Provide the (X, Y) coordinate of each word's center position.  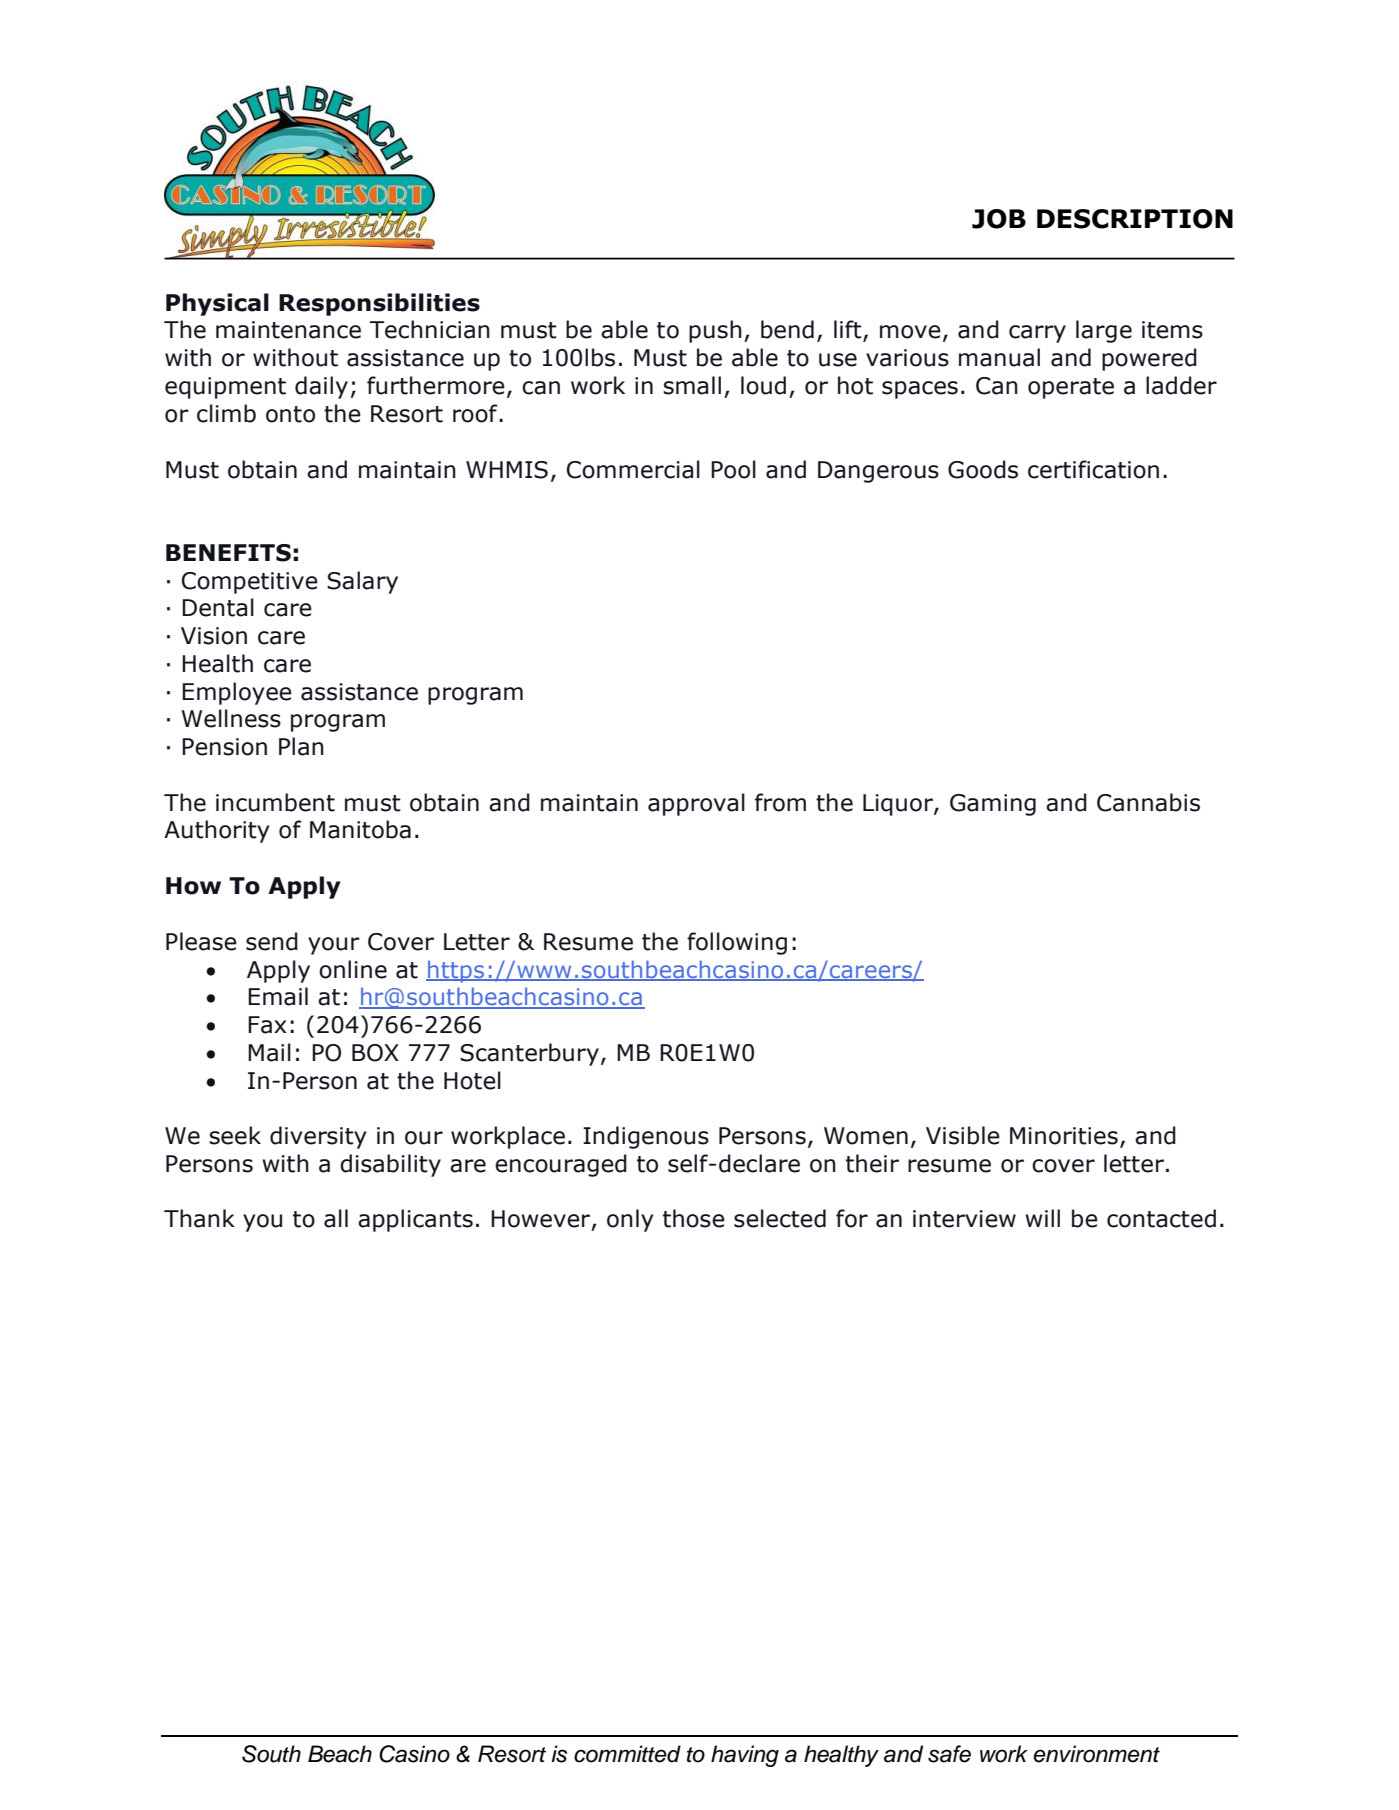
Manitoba (360, 829)
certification (1093, 469)
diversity (318, 1137)
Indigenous (646, 1137)
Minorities (1064, 1136)
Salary (362, 582)
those (694, 1218)
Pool (733, 469)
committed (627, 1754)
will (1042, 1218)
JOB (999, 219)
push (715, 331)
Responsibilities (379, 304)
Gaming (993, 805)
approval (696, 804)
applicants (415, 1220)
